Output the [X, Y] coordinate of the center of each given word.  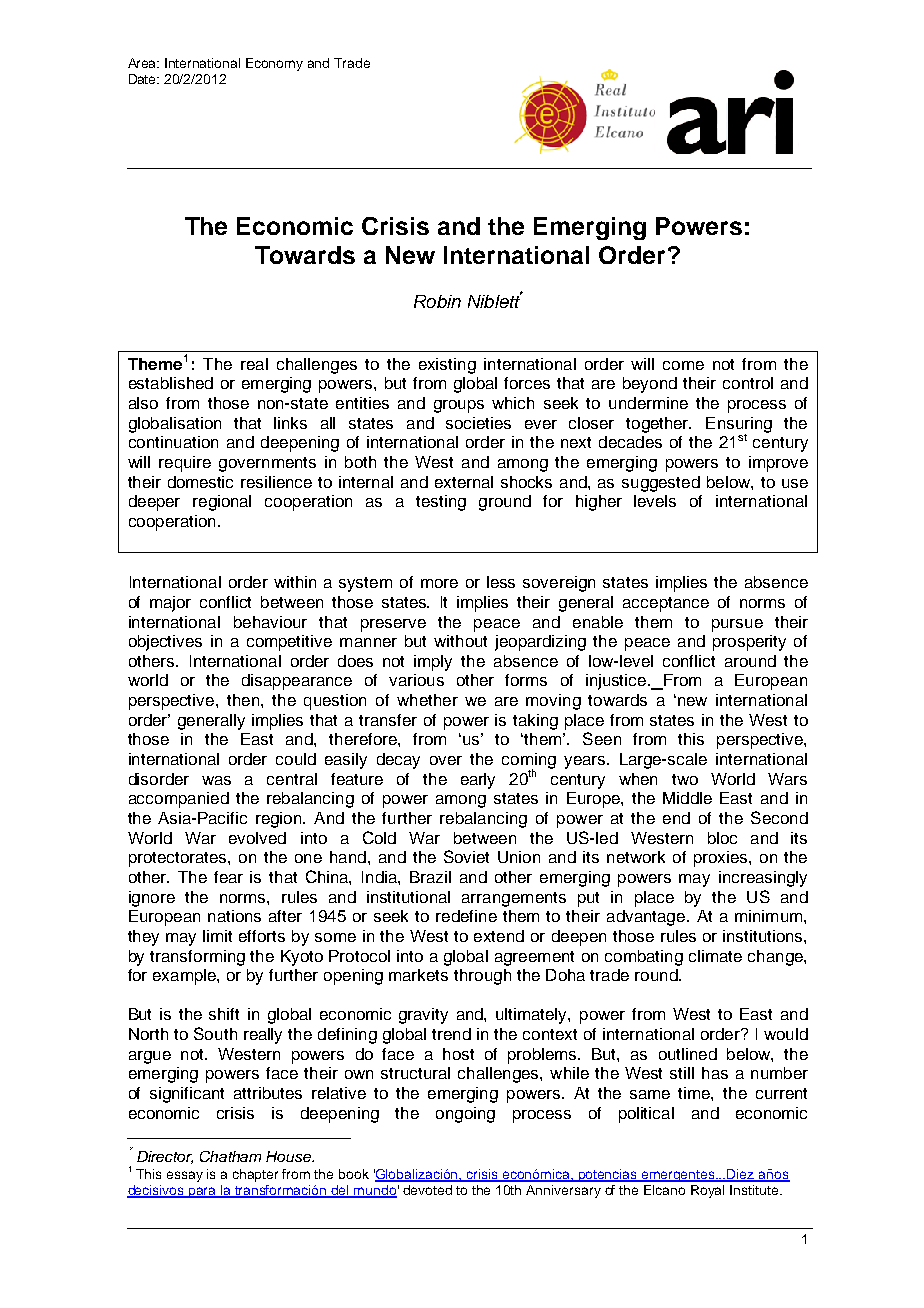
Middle [687, 798]
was [216, 780]
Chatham [230, 1156]
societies [478, 423]
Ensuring [739, 426]
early [478, 781]
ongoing [465, 1115]
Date [144, 79]
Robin [437, 301]
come [683, 365]
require [185, 464]
